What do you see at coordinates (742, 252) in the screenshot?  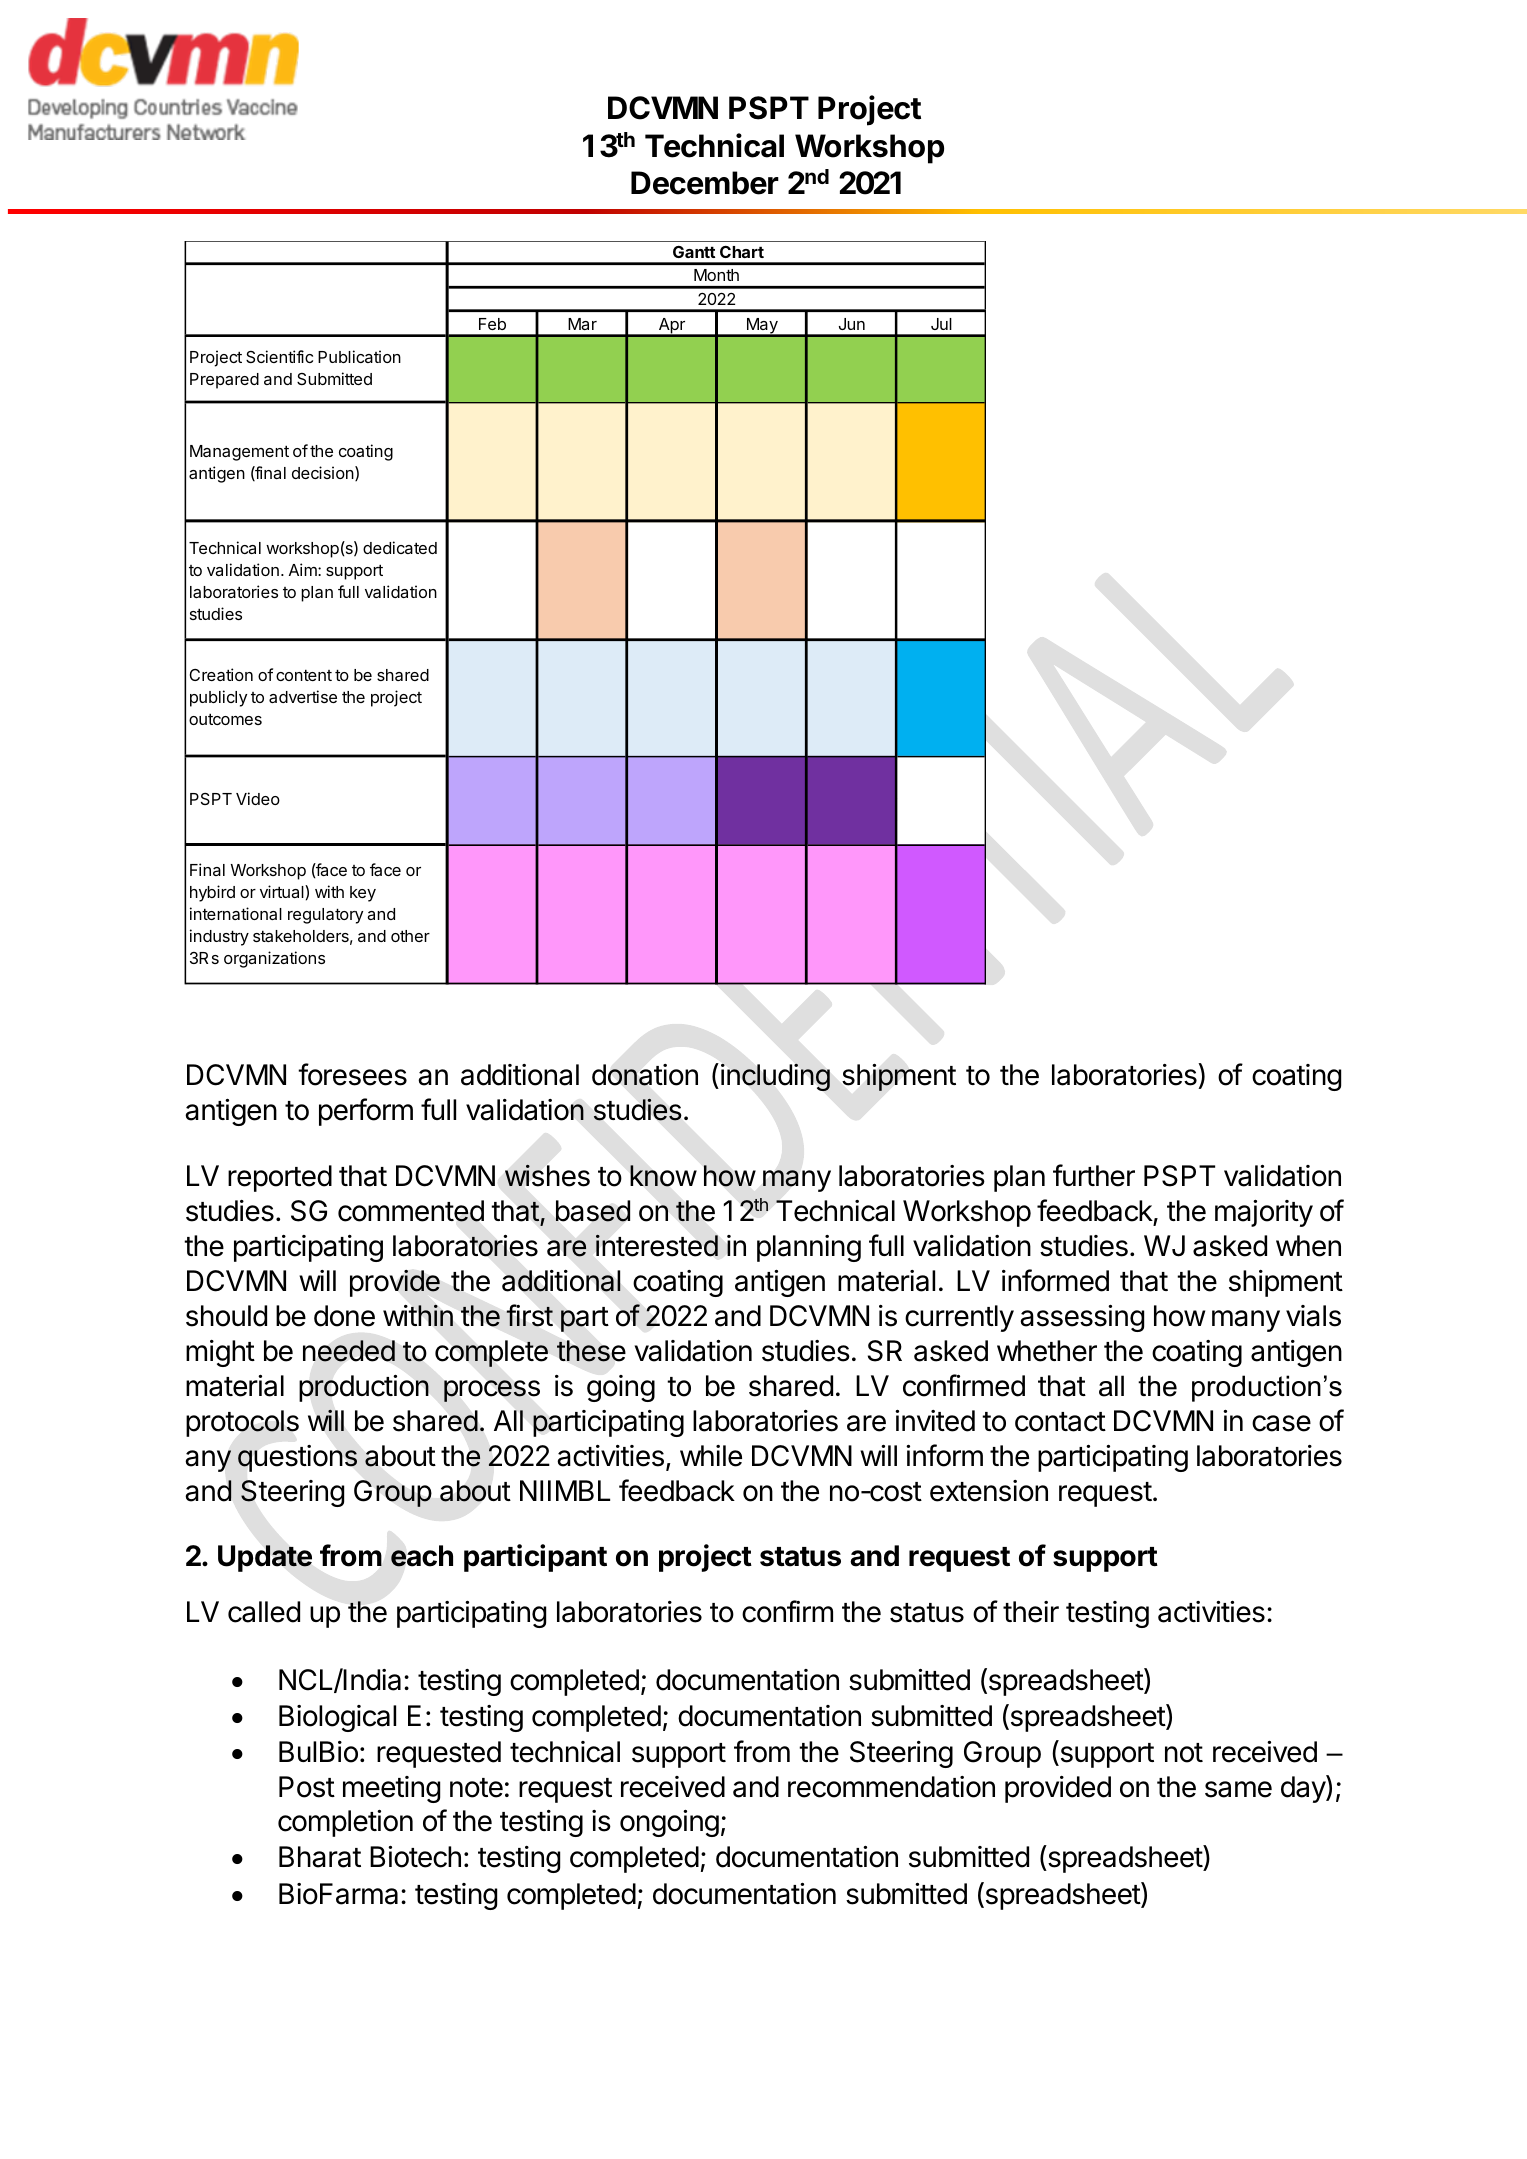 I see `Chart` at bounding box center [742, 252].
